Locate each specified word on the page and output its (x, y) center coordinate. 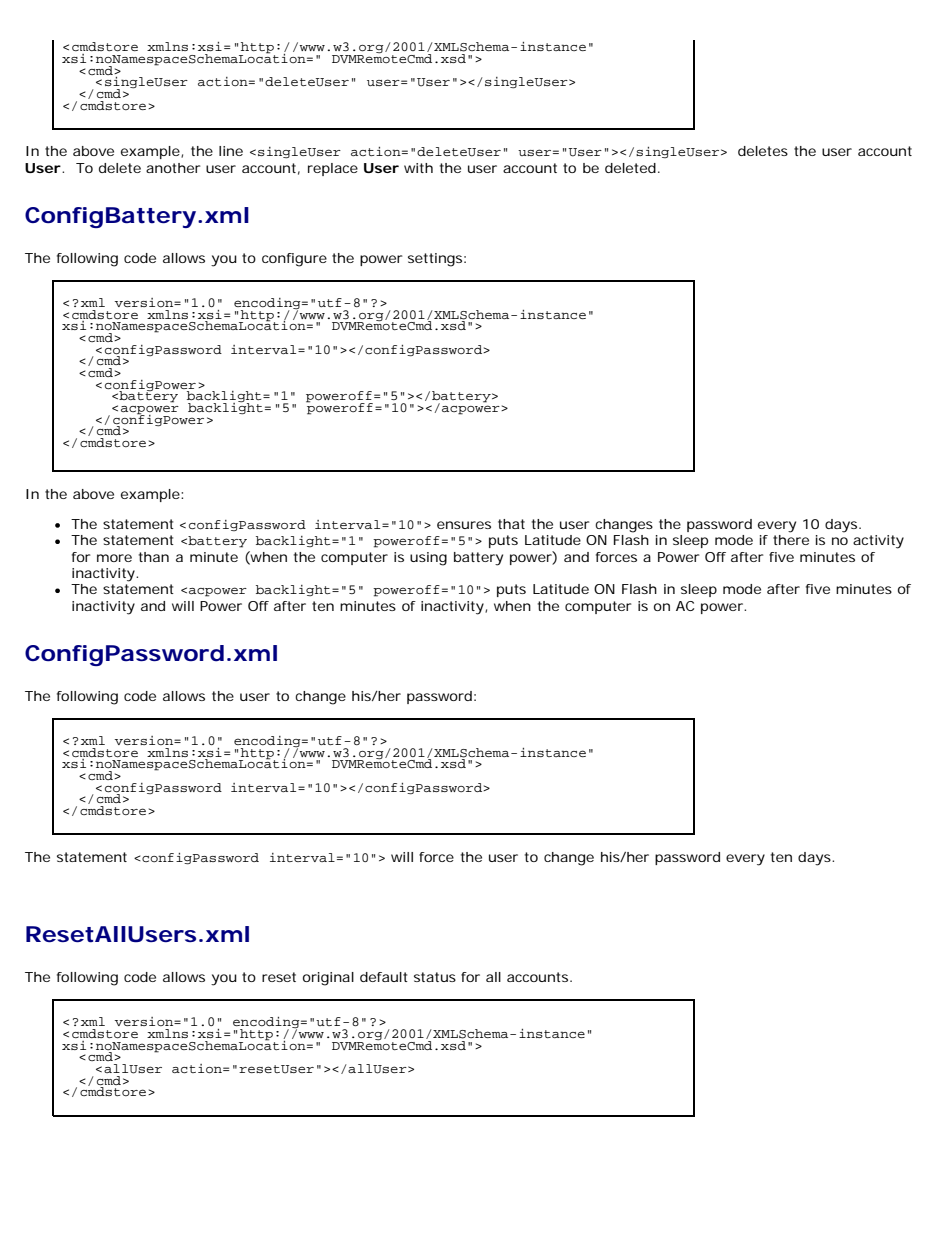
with (418, 168)
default (384, 977)
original (328, 979)
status (435, 977)
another (173, 168)
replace (333, 169)
